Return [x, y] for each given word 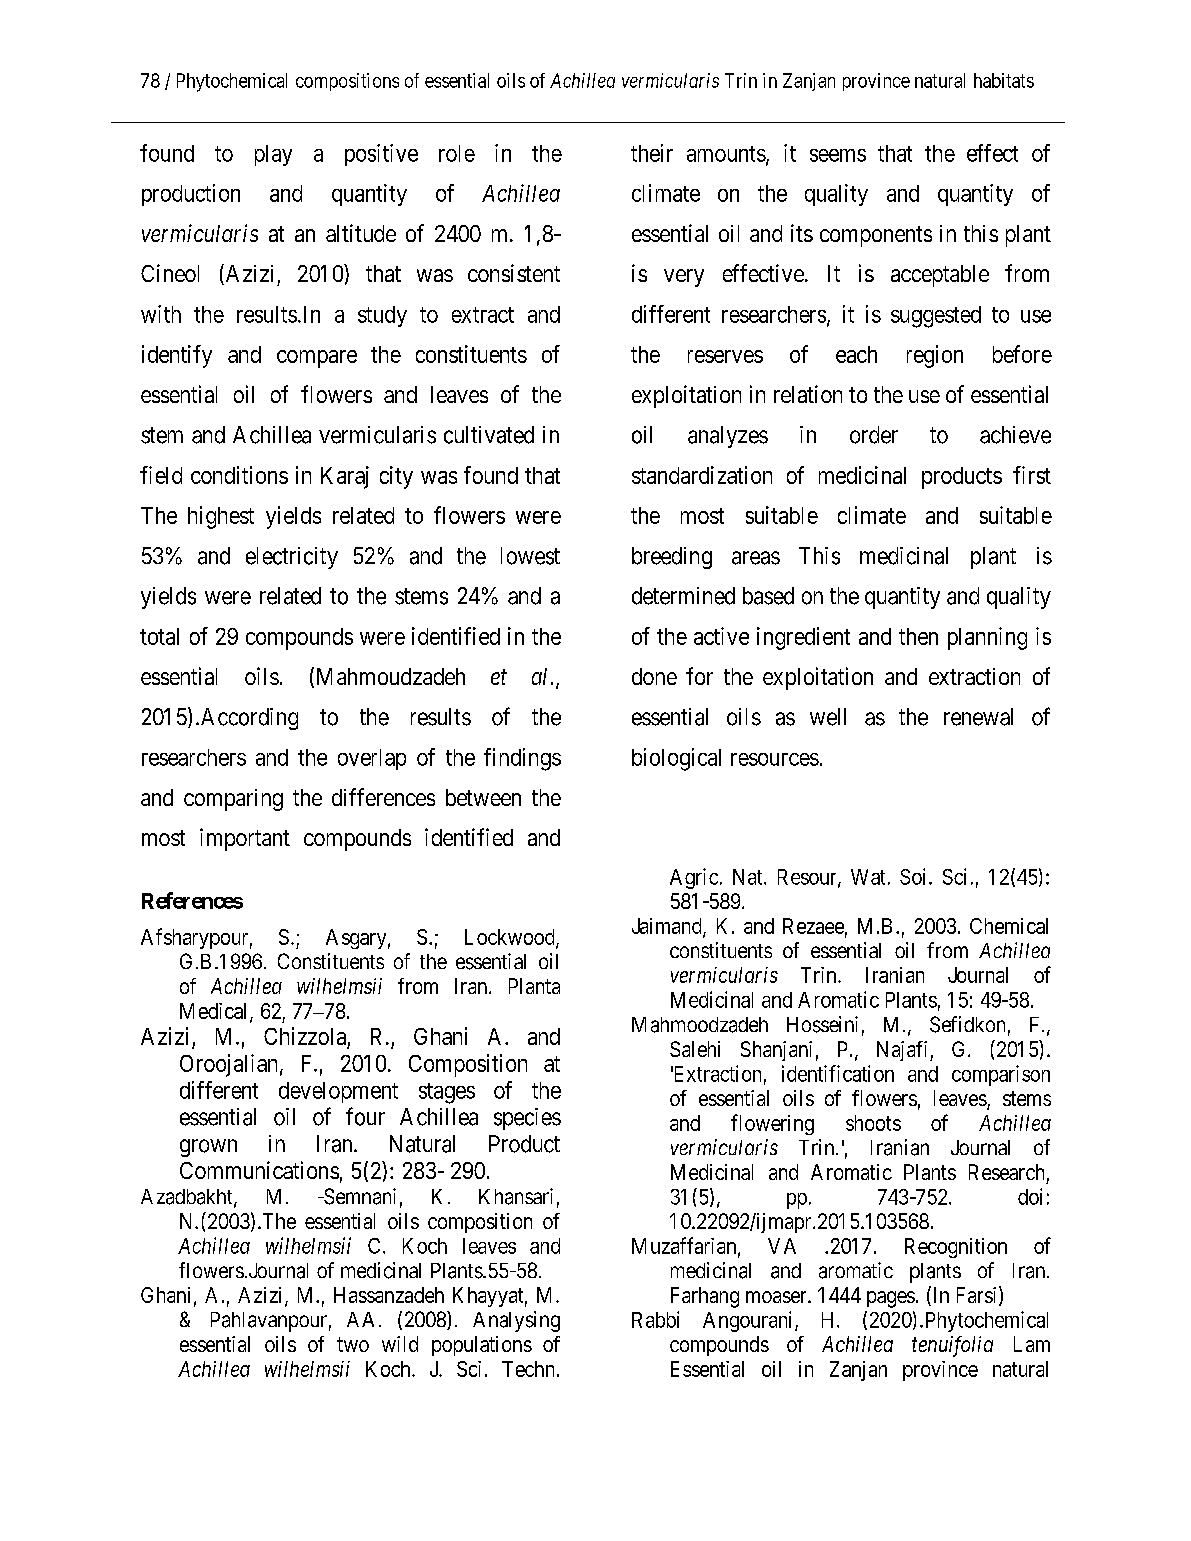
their [652, 153]
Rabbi [655, 1319]
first [1032, 475]
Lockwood [511, 938]
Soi [915, 876]
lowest [530, 556]
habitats [1004, 80]
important [245, 839]
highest [221, 517]
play [273, 155]
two [353, 1344]
